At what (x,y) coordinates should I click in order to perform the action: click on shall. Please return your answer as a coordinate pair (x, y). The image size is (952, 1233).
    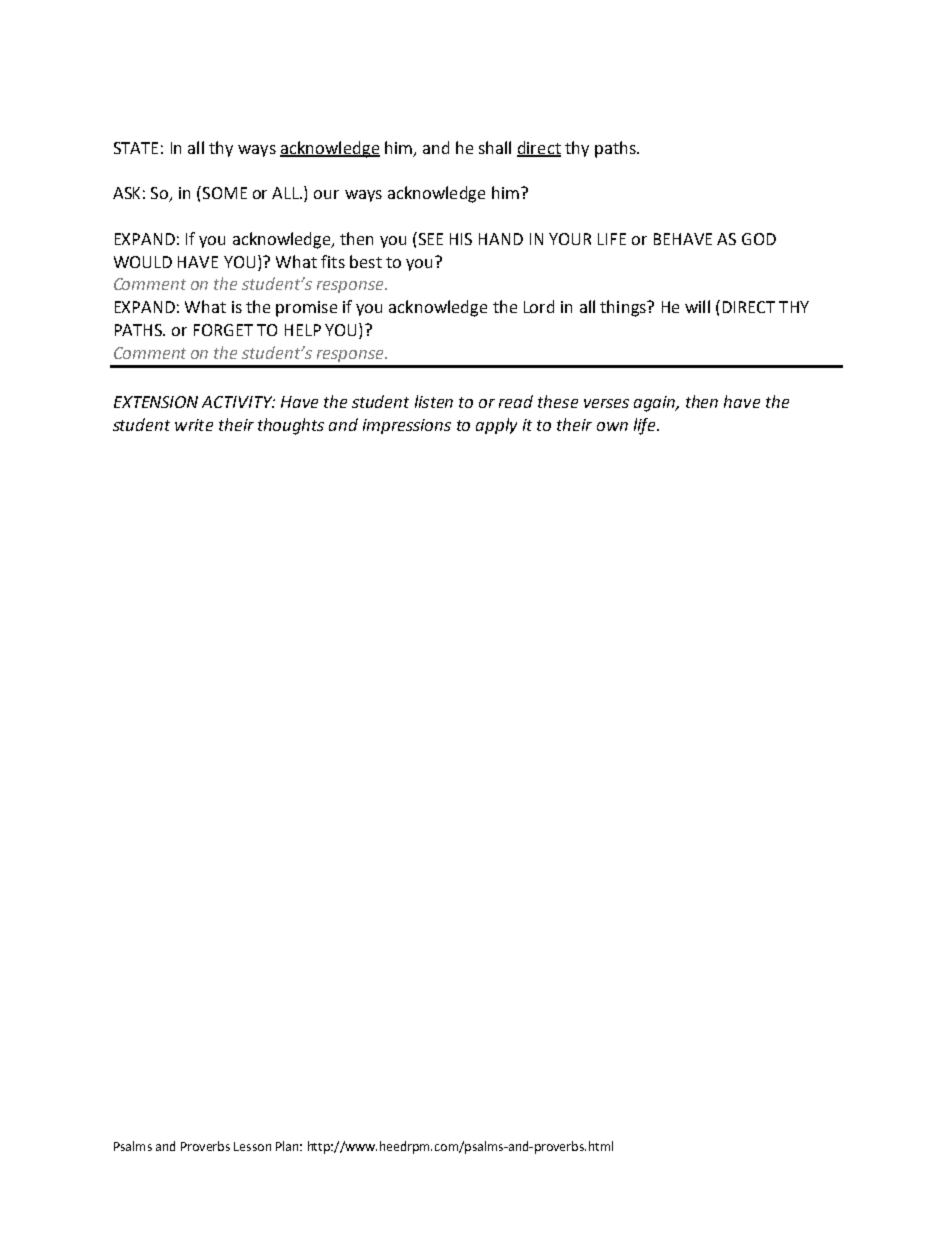
    Looking at the image, I should click on (495, 147).
